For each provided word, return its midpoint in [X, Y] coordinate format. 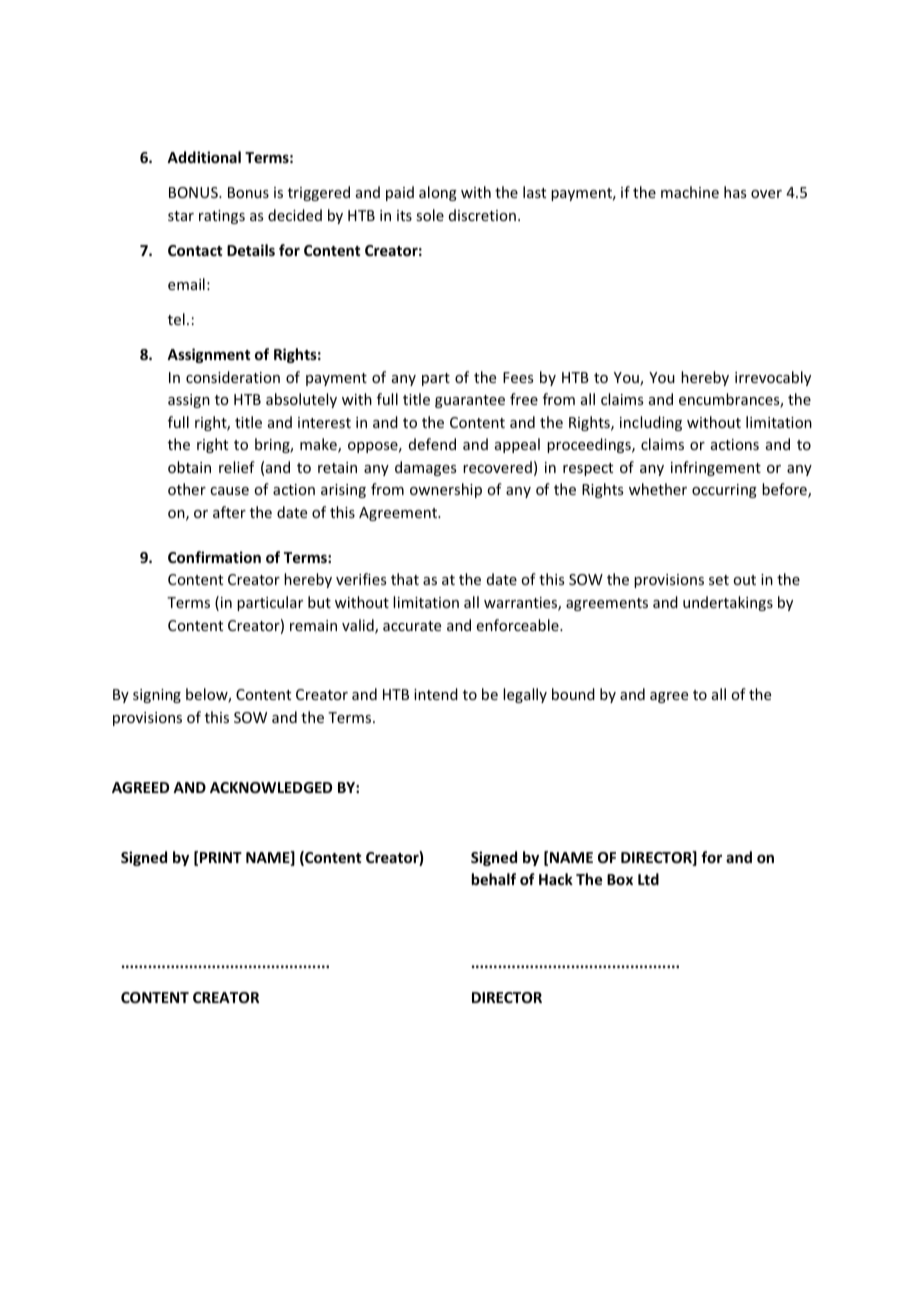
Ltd [648, 879]
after [229, 512]
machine [690, 192]
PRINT [221, 857]
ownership [446, 490]
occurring [724, 491]
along [438, 193]
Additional [204, 157]
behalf [494, 879]
